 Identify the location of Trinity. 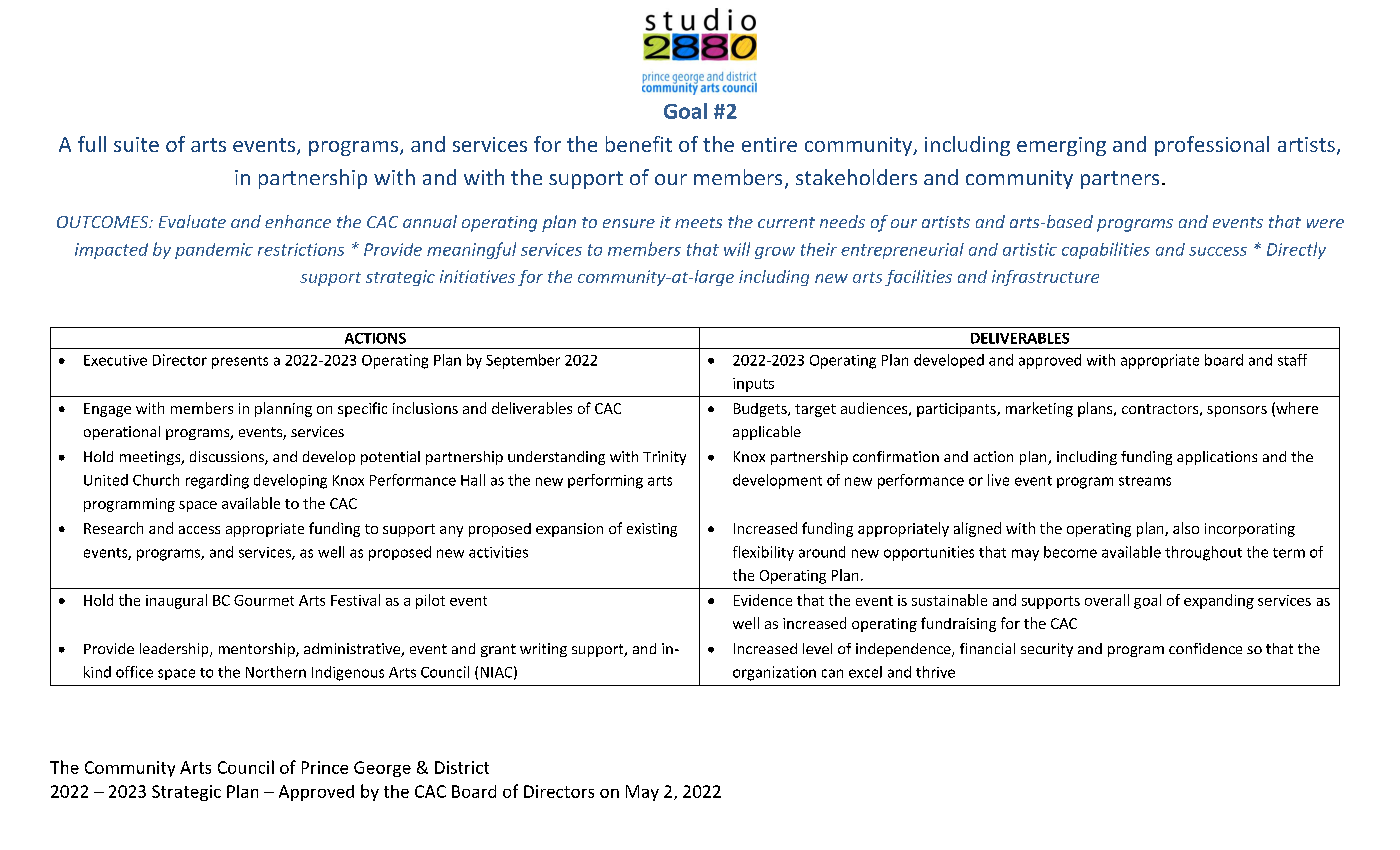
(664, 458).
